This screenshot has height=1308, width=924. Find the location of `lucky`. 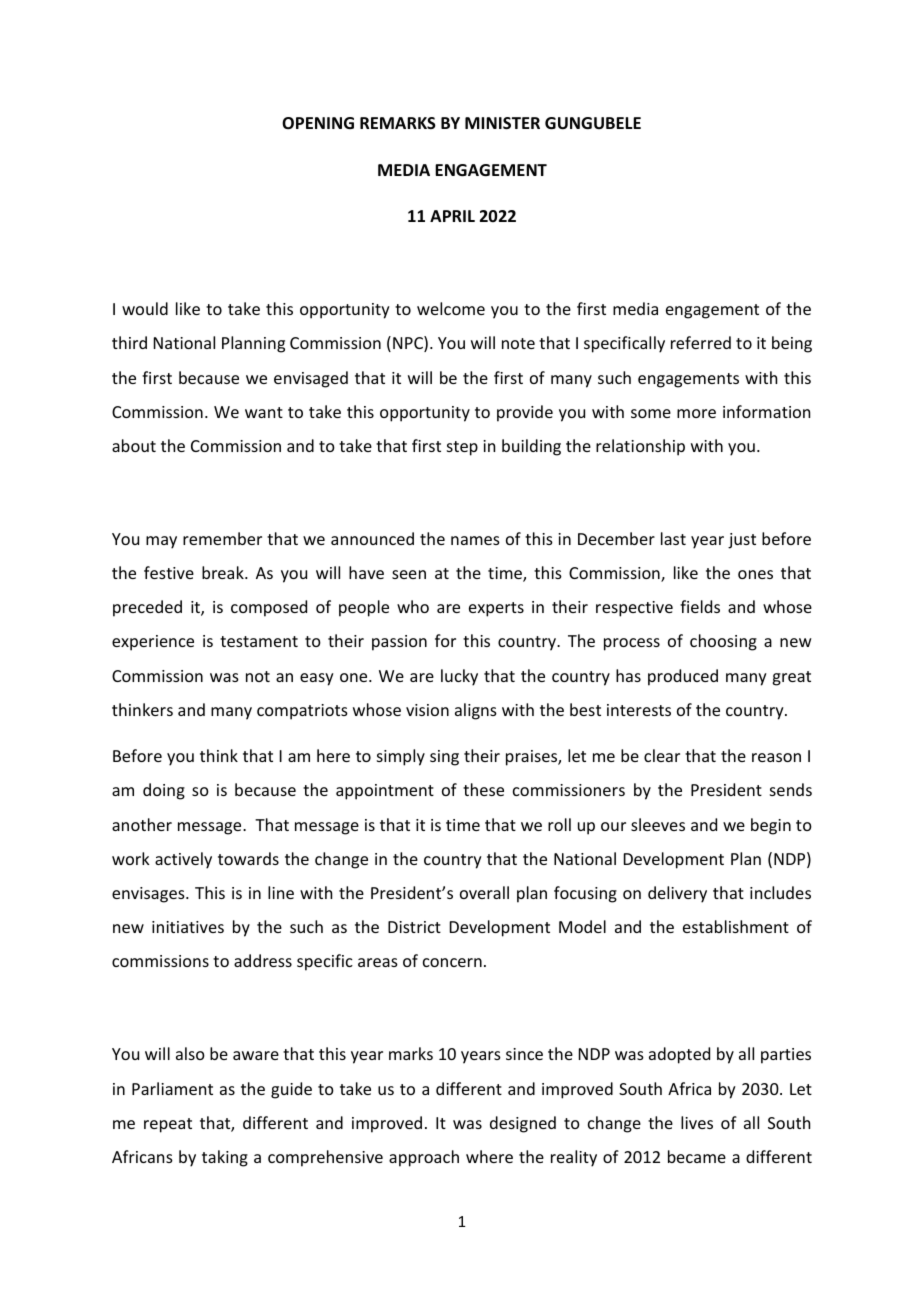

lucky is located at coordinates (459, 677).
